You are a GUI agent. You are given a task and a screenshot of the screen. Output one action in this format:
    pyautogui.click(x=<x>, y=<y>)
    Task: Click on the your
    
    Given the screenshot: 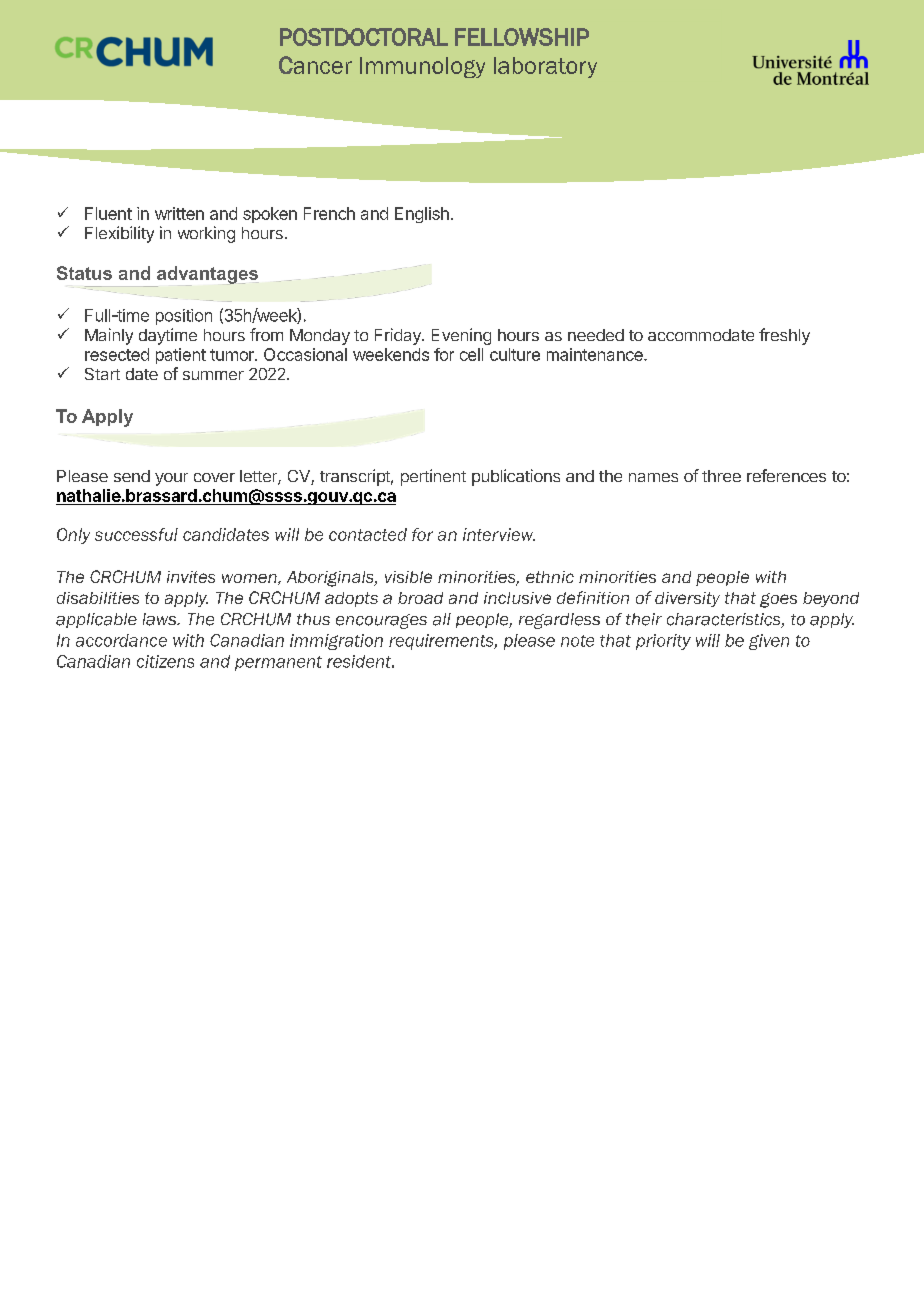 What is the action you would take?
    pyautogui.click(x=171, y=479)
